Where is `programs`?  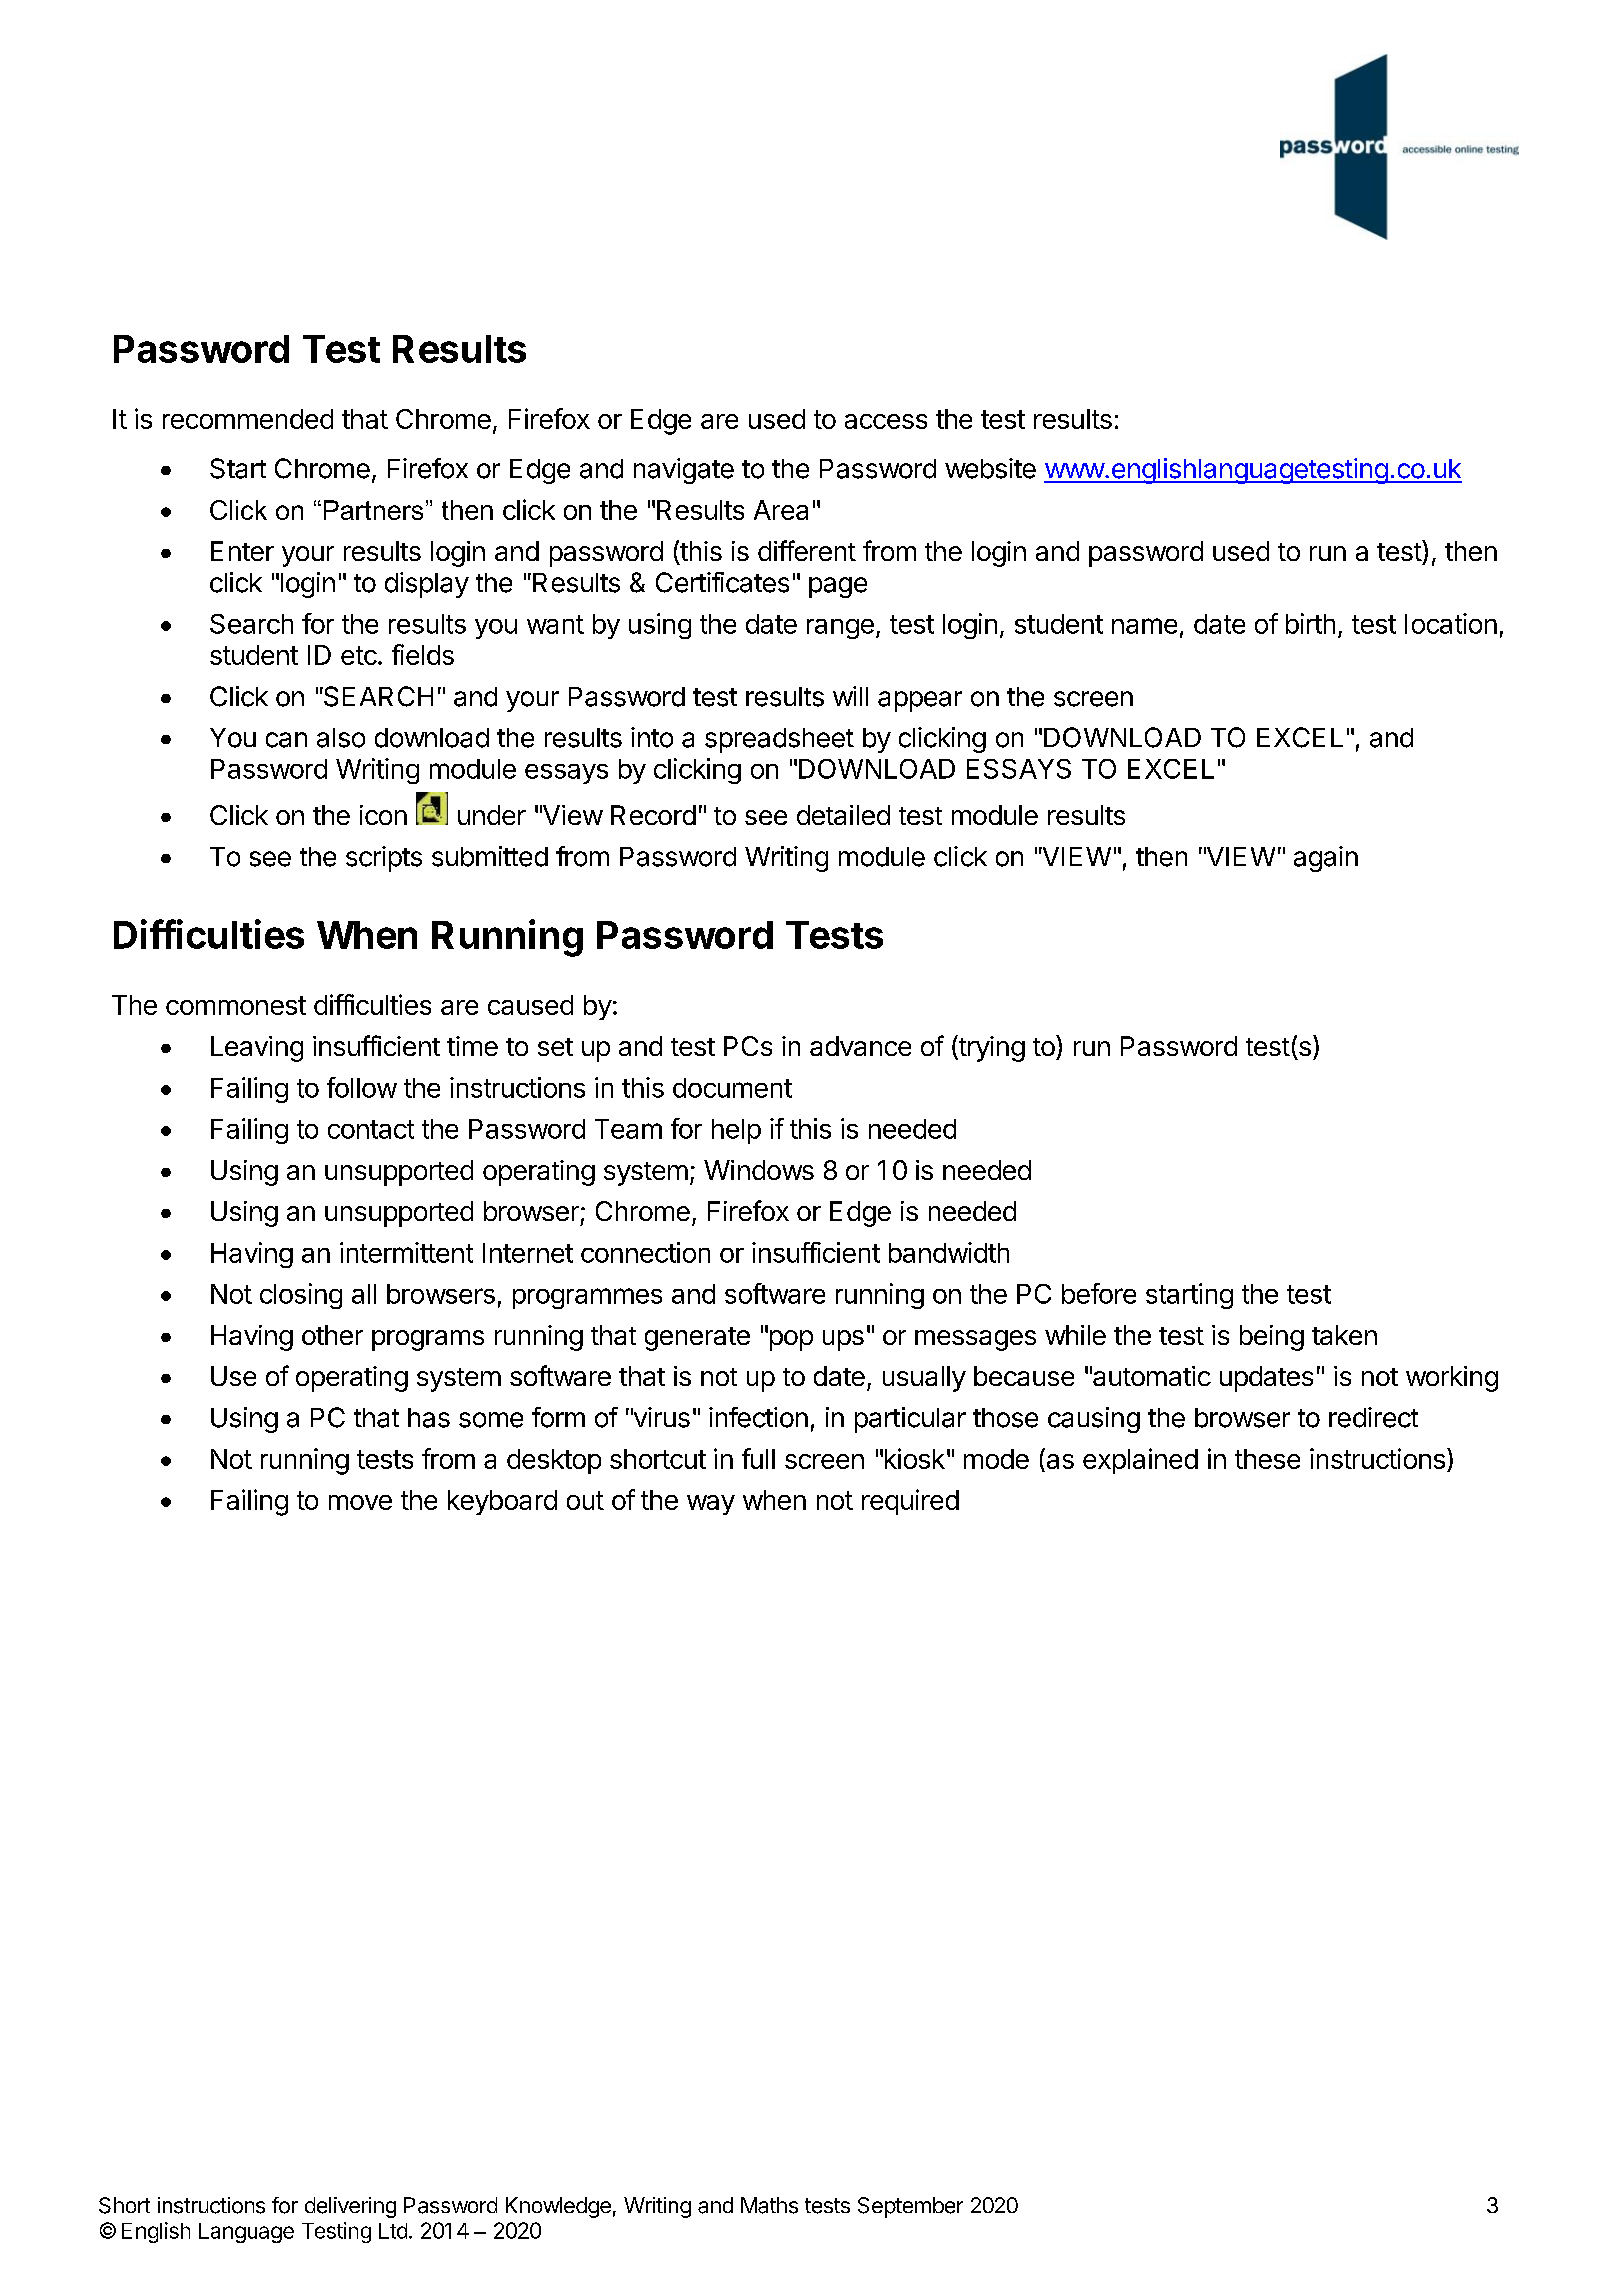
programs is located at coordinates (428, 1340).
